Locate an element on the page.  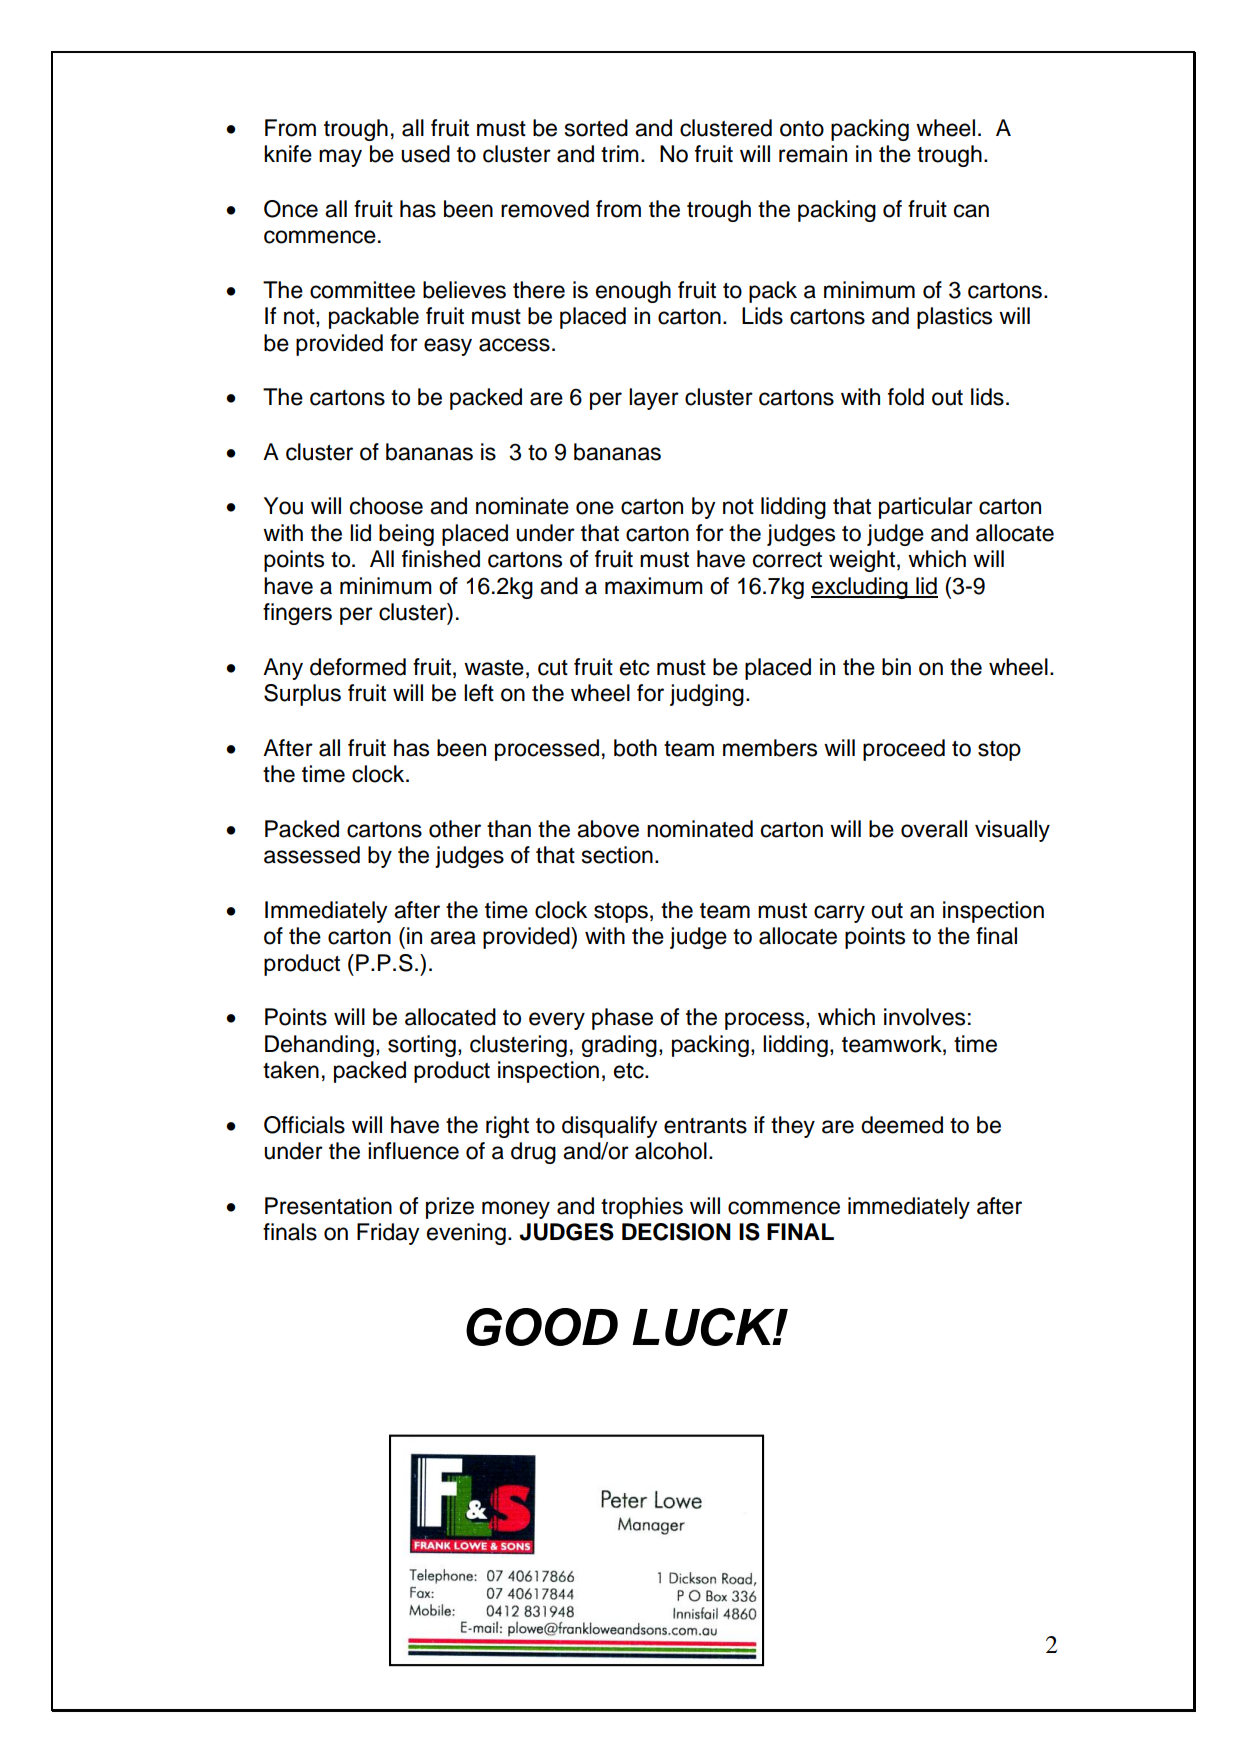
deformed is located at coordinates (358, 667).
